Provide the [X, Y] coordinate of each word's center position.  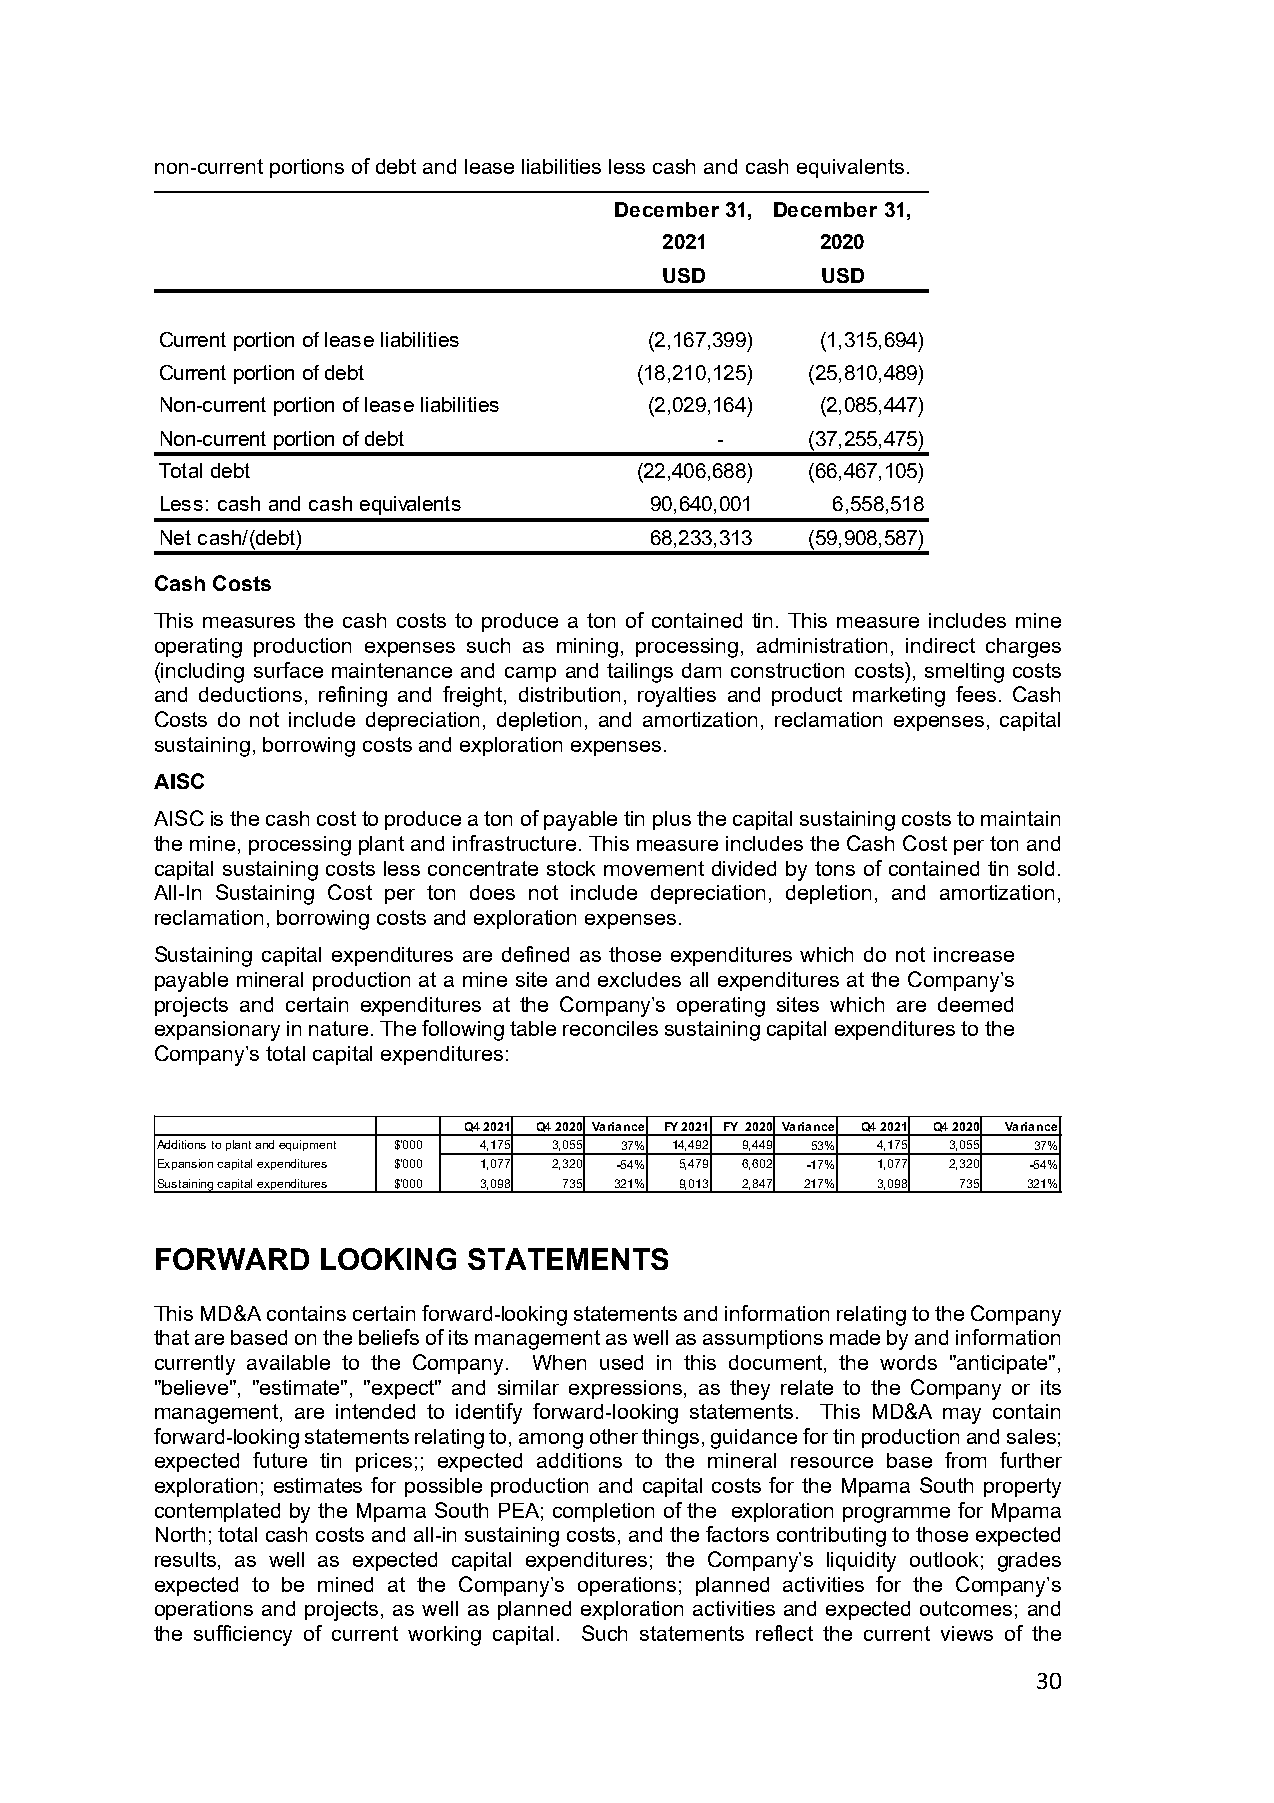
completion [603, 1512]
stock [571, 868]
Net [176, 537]
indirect [940, 645]
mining [587, 648]
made [855, 1337]
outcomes [966, 1608]
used [621, 1362]
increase [974, 954]
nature [338, 1028]
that [171, 1337]
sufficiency [243, 1635]
